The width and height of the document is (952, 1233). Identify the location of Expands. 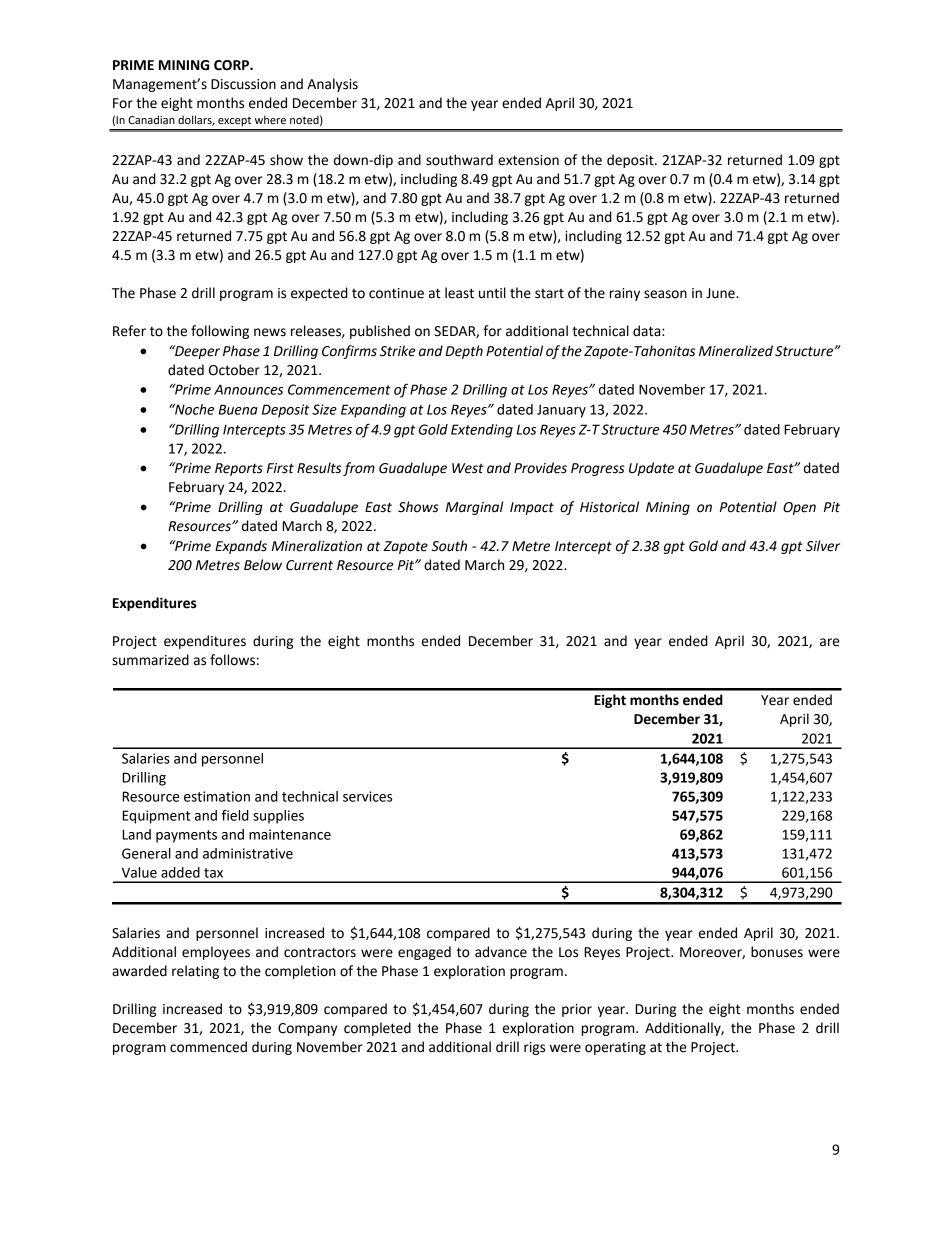
(241, 547).
